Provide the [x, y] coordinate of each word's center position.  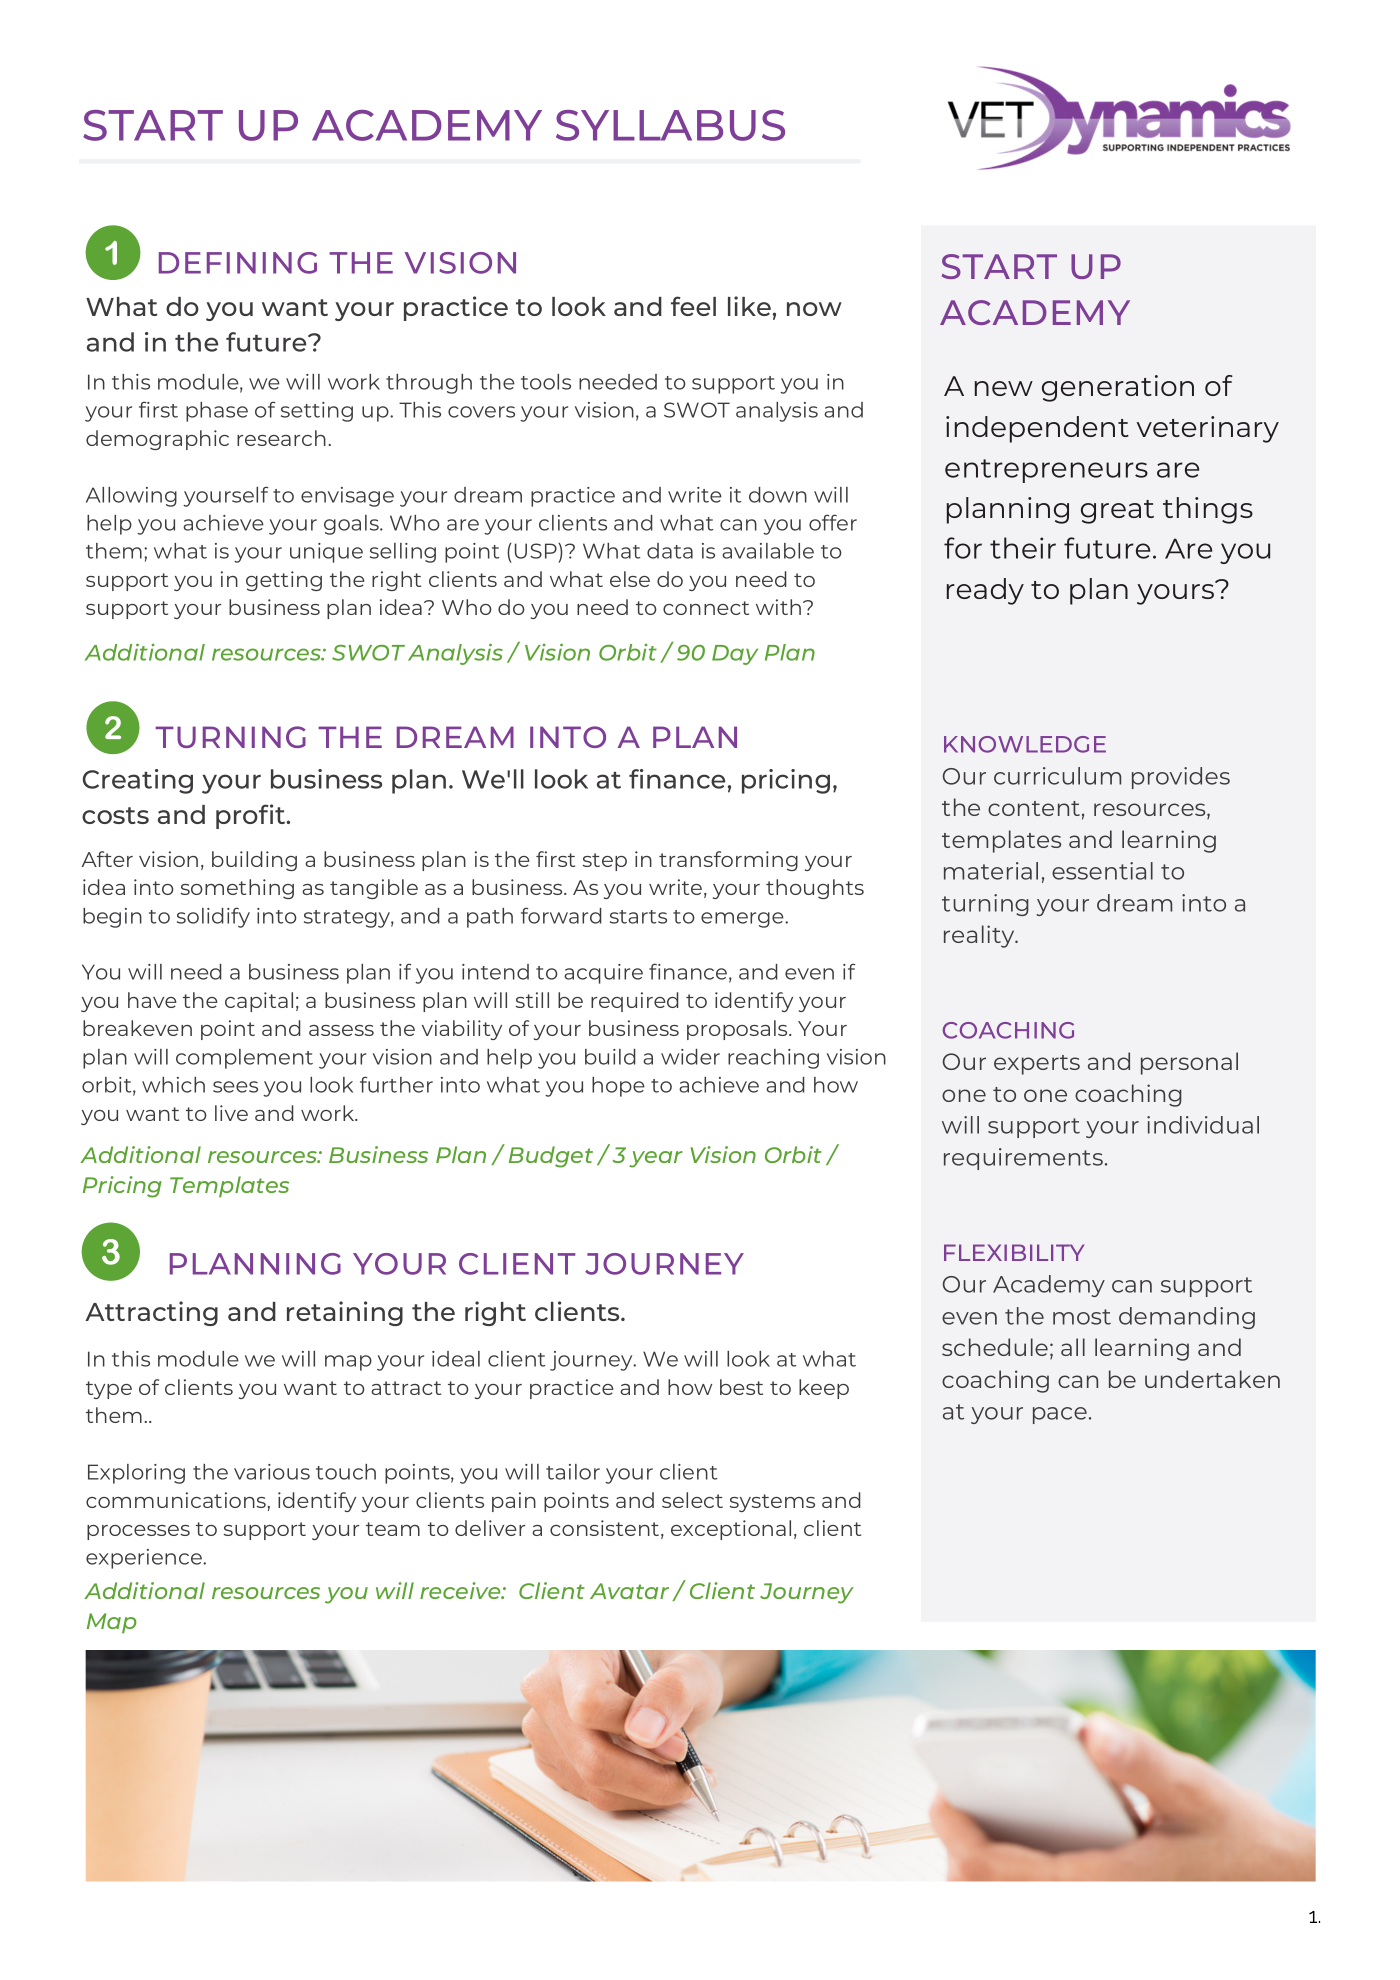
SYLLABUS [670, 125]
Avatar [629, 1591]
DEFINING [238, 263]
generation [1118, 388]
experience [145, 1559]
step [605, 862]
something [237, 889]
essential [1102, 871]
